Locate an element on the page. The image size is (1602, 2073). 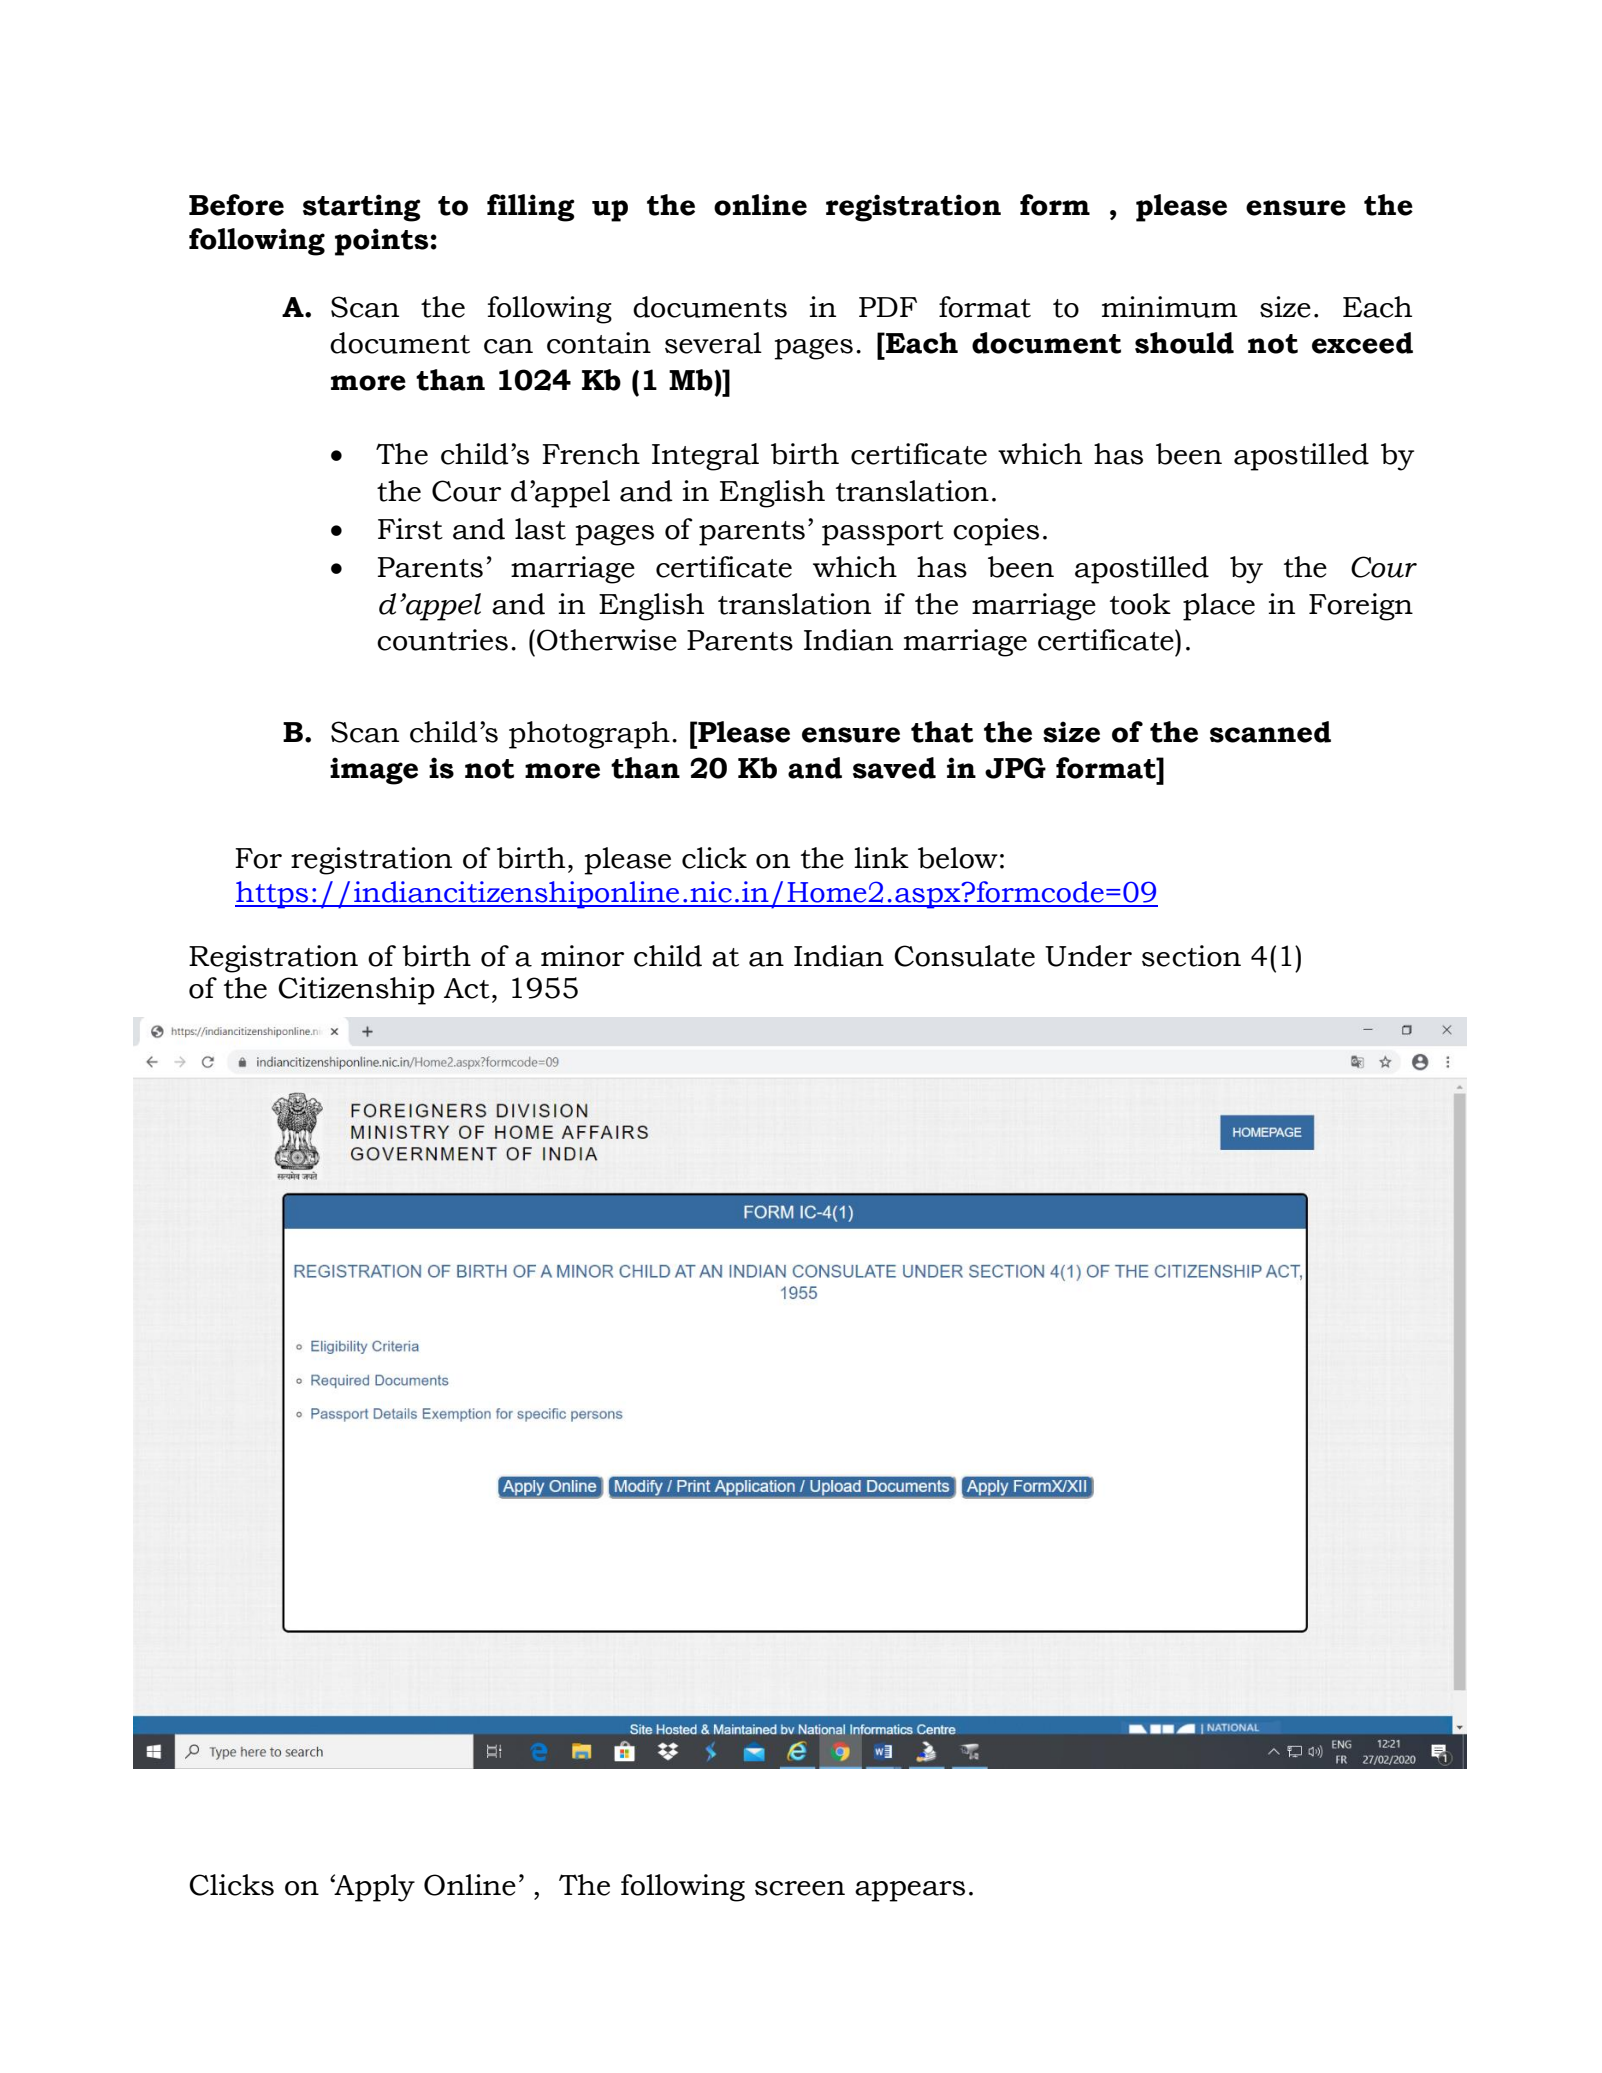
saved is located at coordinates (894, 768).
